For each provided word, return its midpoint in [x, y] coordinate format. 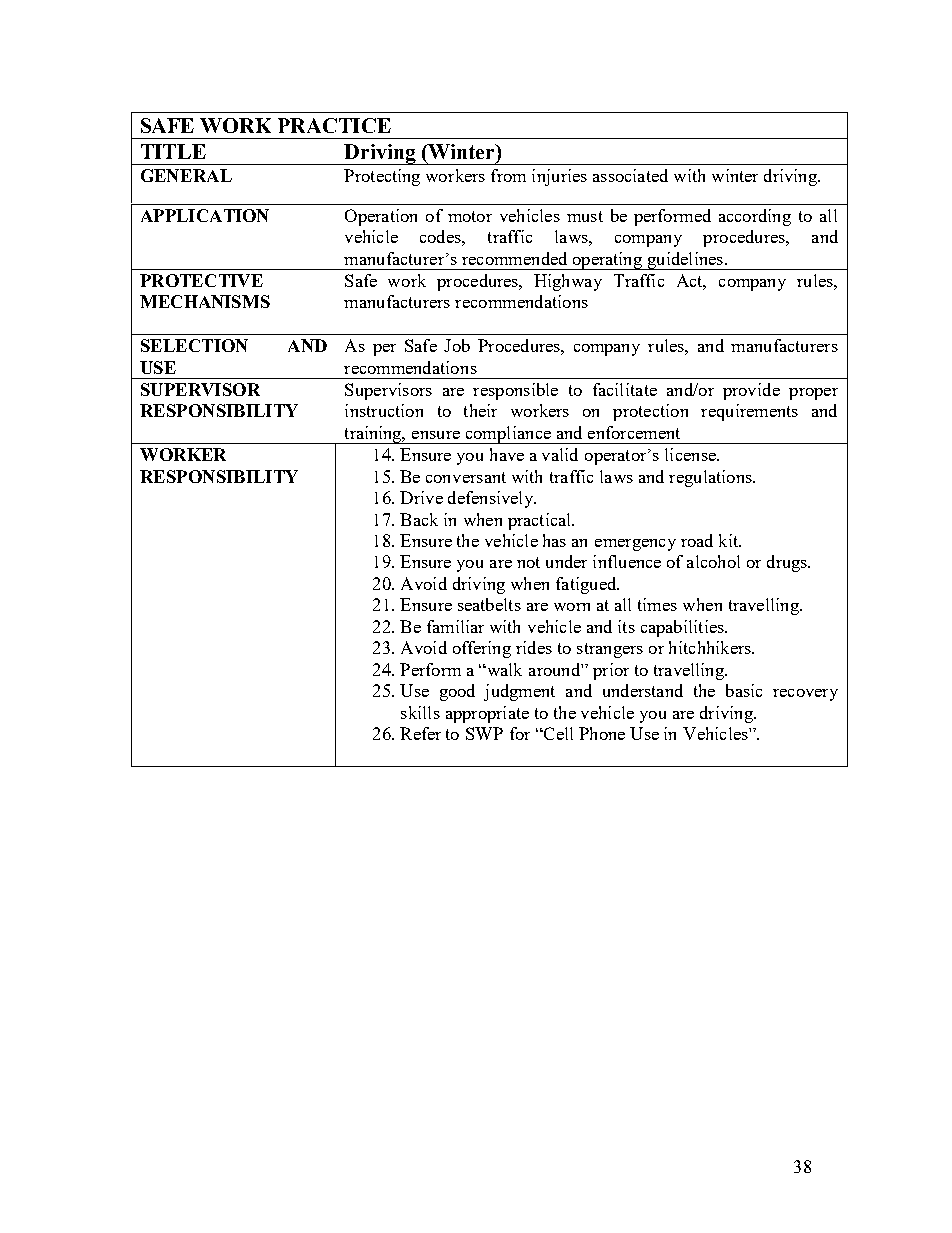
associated [630, 175]
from [508, 175]
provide [751, 391]
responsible [515, 391]
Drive [421, 497]
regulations [711, 478]
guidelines [685, 261]
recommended [514, 258]
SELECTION [194, 345]
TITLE [173, 151]
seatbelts [489, 604]
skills [420, 712]
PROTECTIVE [201, 280]
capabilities [683, 628]
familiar [455, 626]
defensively [492, 499]
